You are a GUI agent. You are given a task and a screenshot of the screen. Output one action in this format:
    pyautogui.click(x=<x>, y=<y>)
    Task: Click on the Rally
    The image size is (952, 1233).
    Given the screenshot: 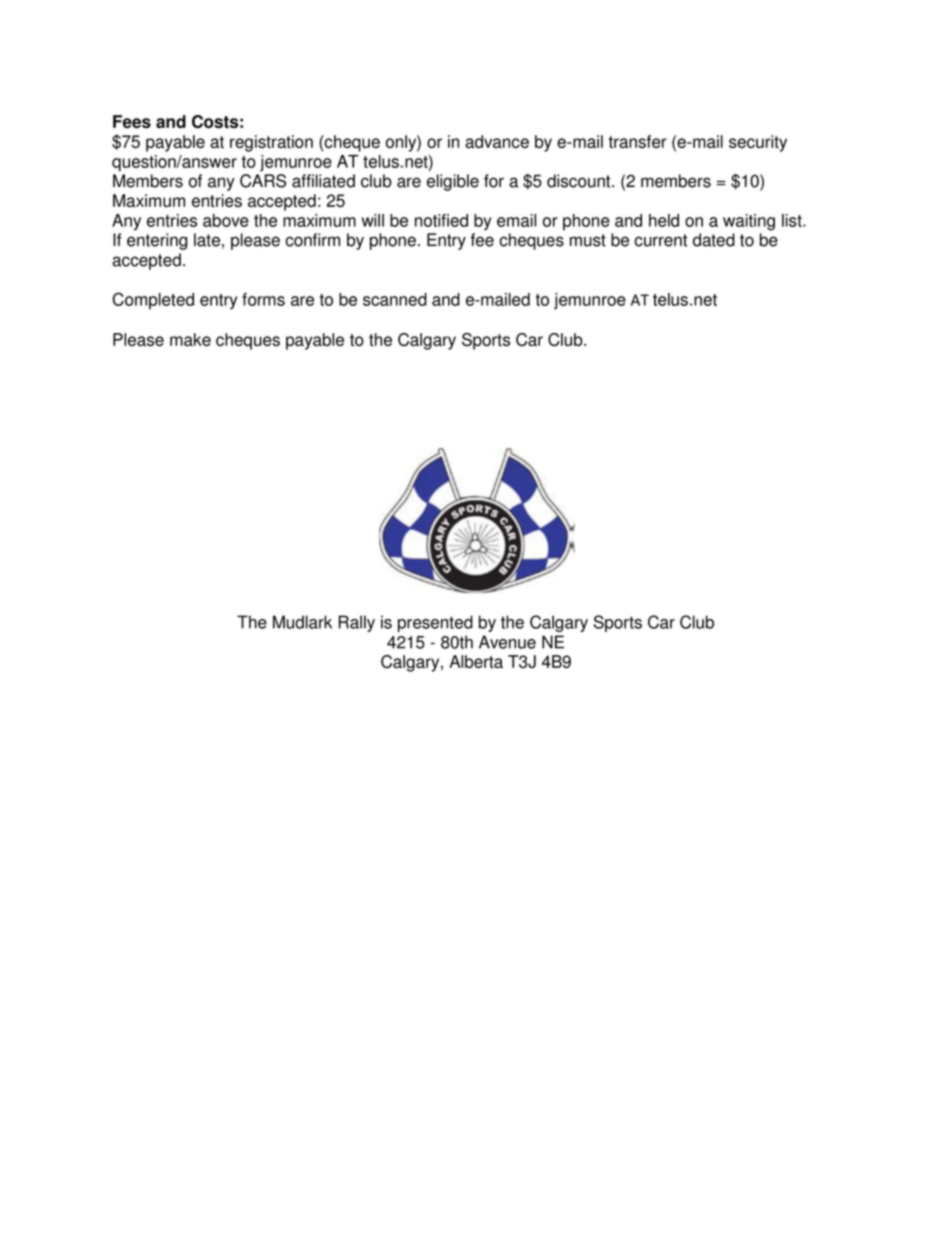 What is the action you would take?
    pyautogui.click(x=356, y=623)
